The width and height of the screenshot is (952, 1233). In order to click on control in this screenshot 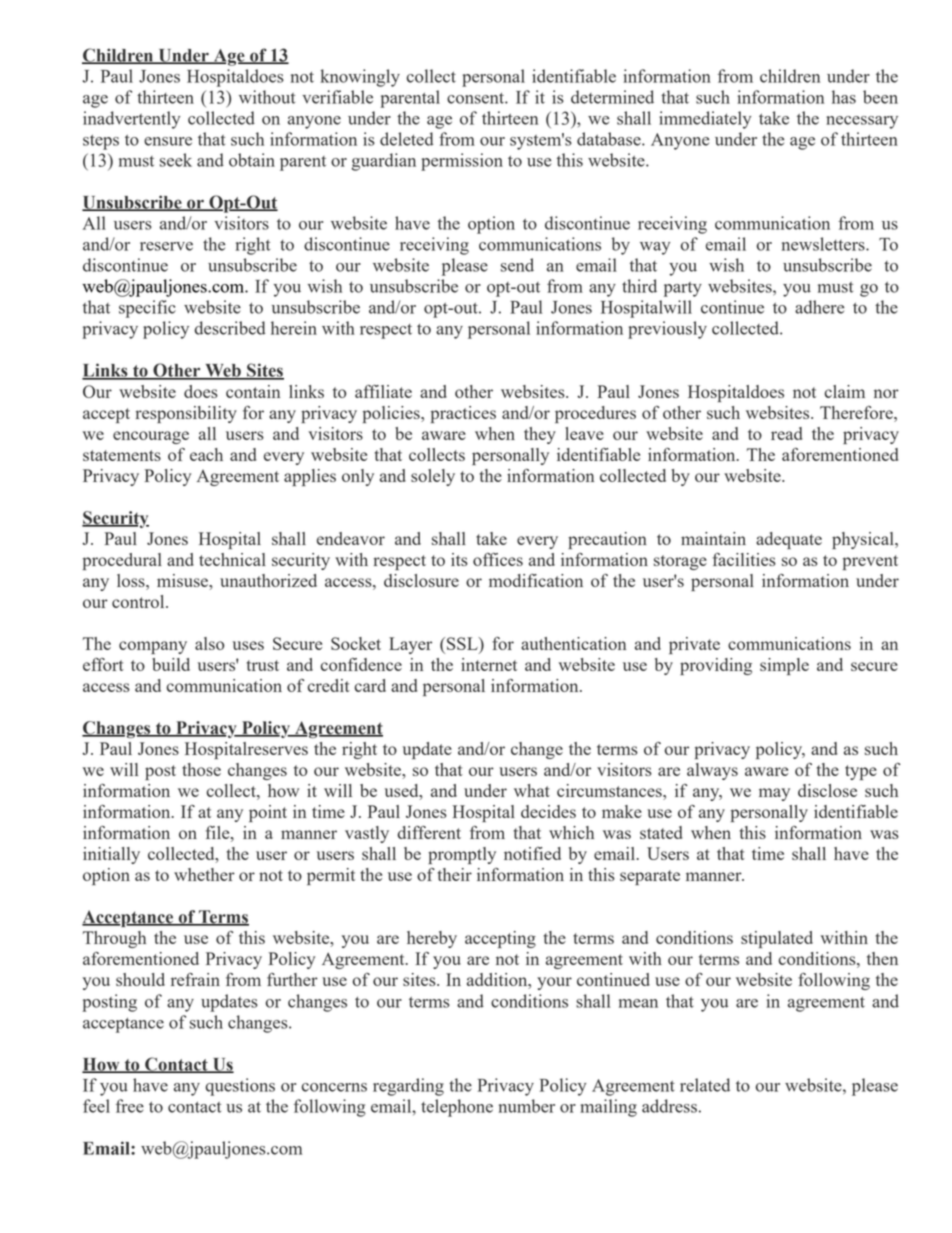, I will do `click(139, 601)`.
